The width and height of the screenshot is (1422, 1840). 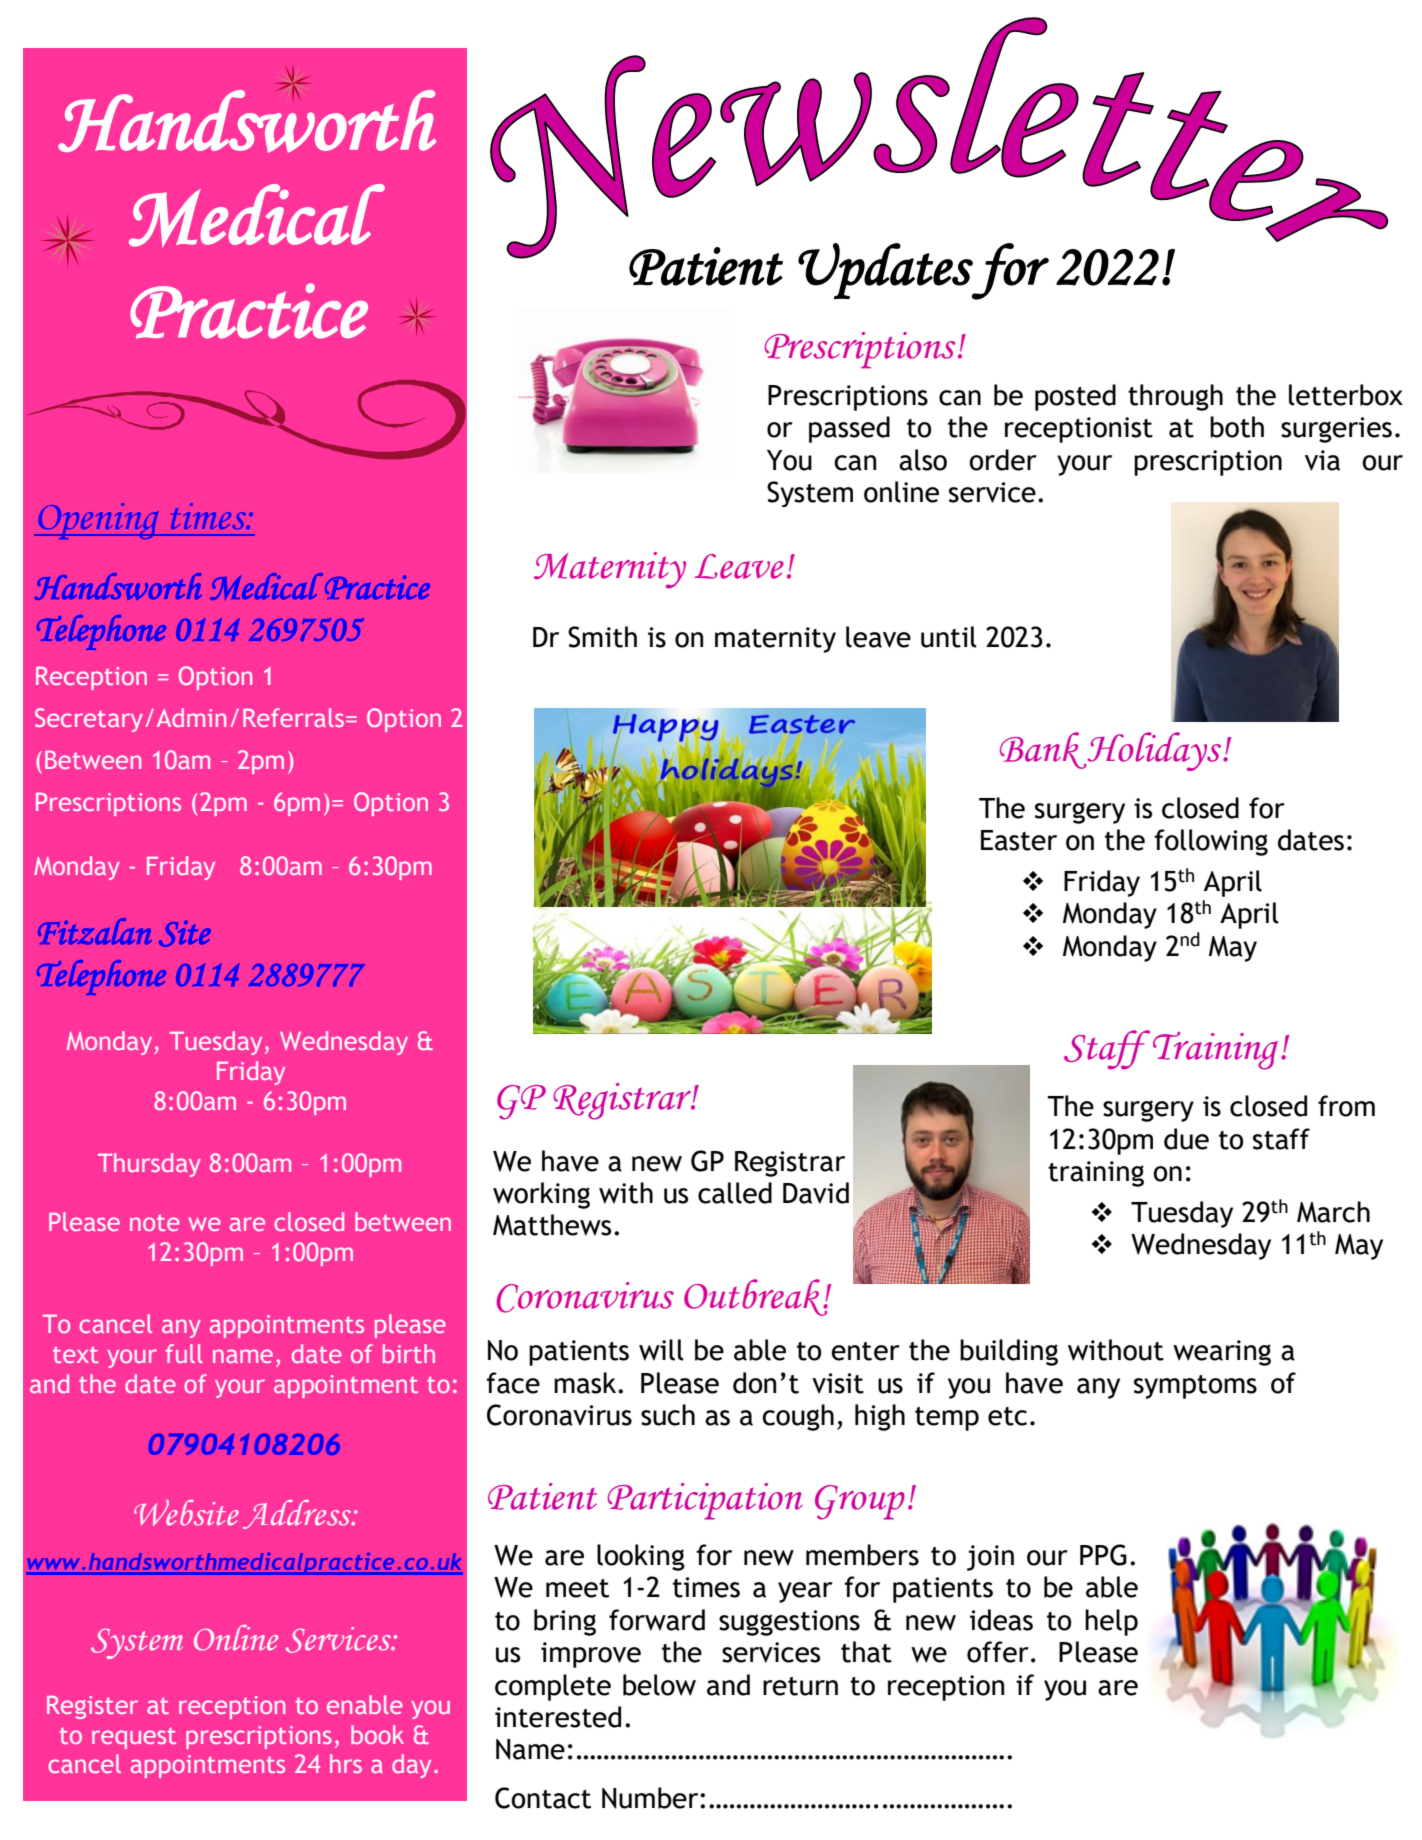 I want to click on Thursday, so click(x=149, y=1165).
